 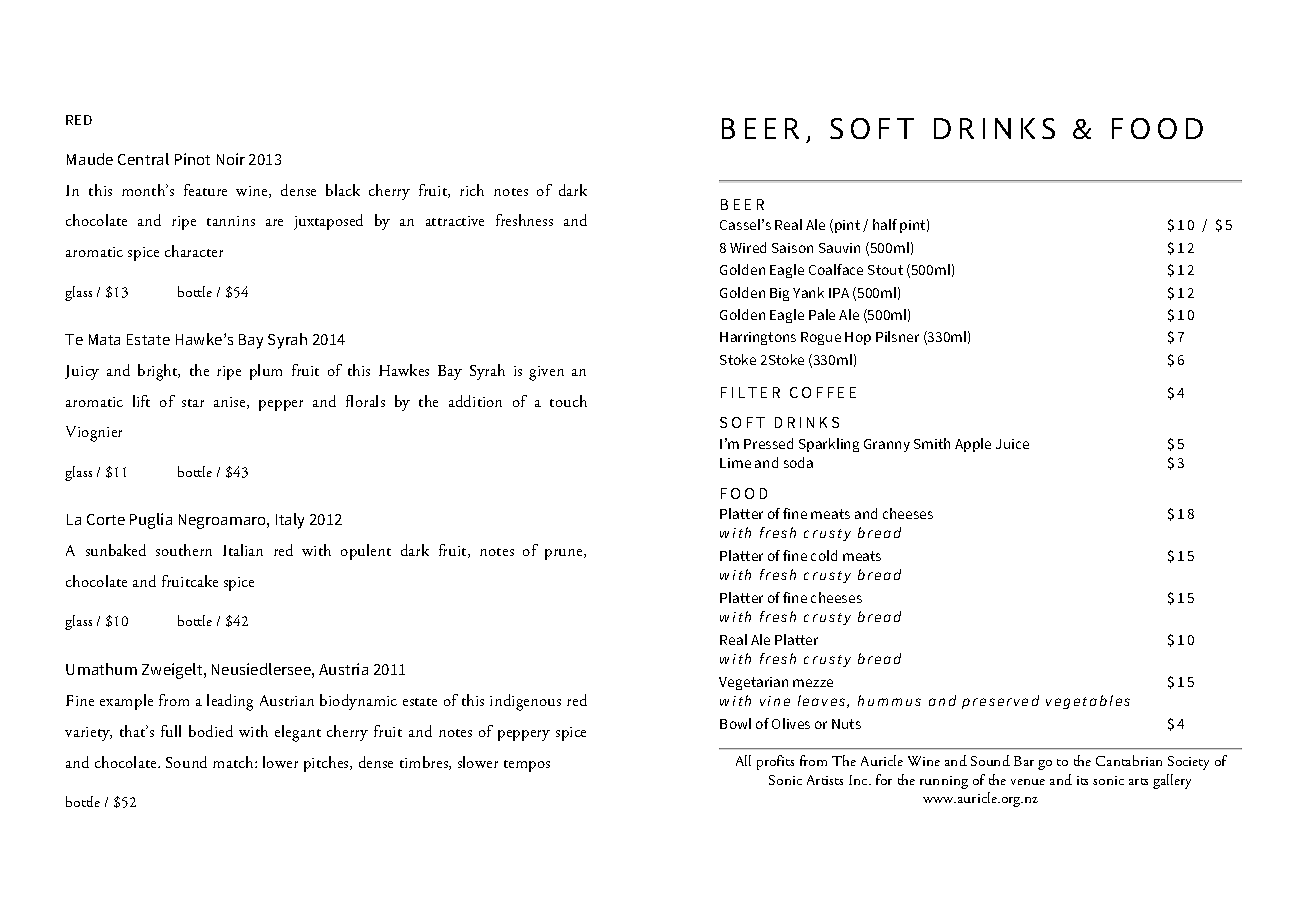 I want to click on Mata, so click(x=104, y=339).
